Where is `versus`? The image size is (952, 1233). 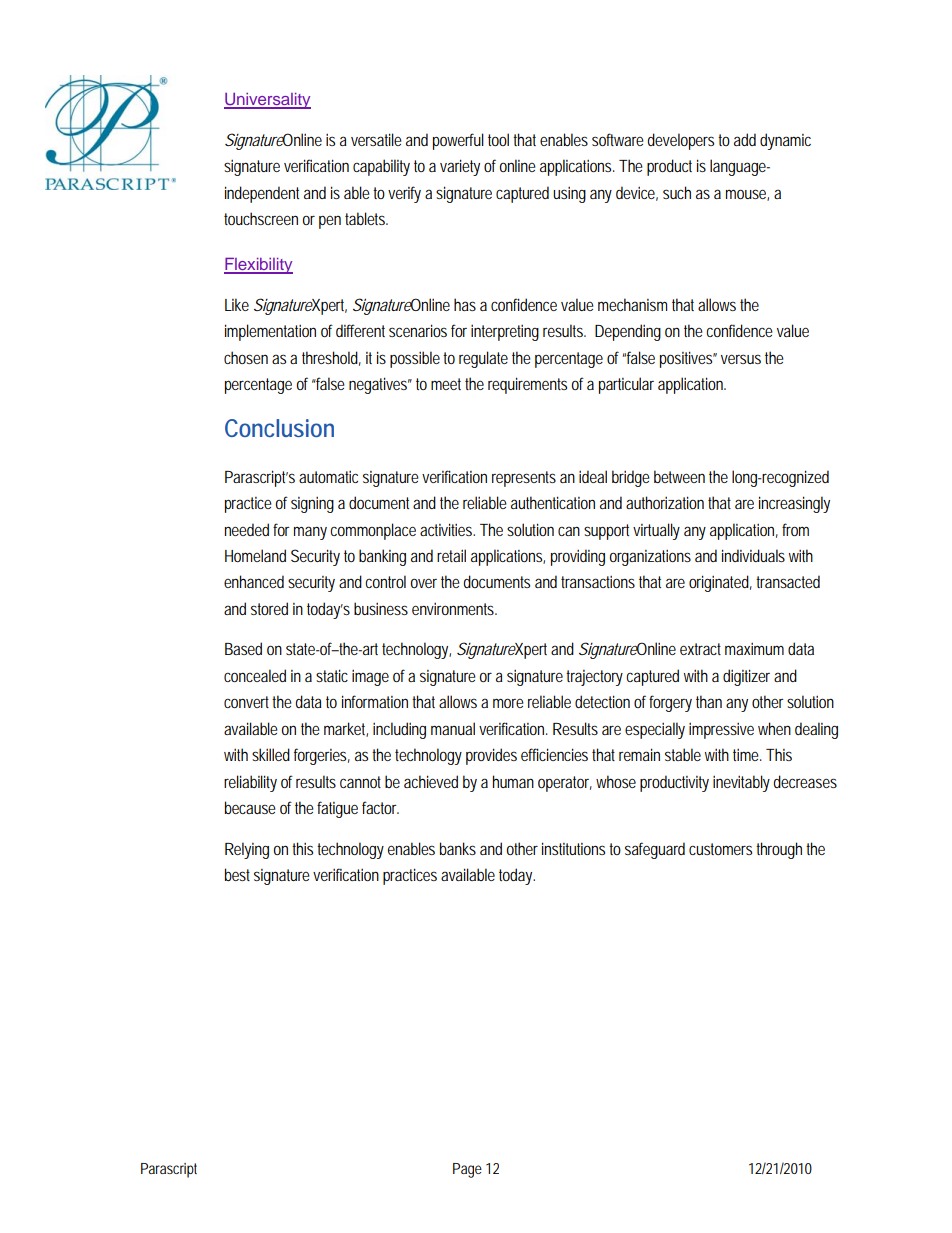 versus is located at coordinates (741, 359).
